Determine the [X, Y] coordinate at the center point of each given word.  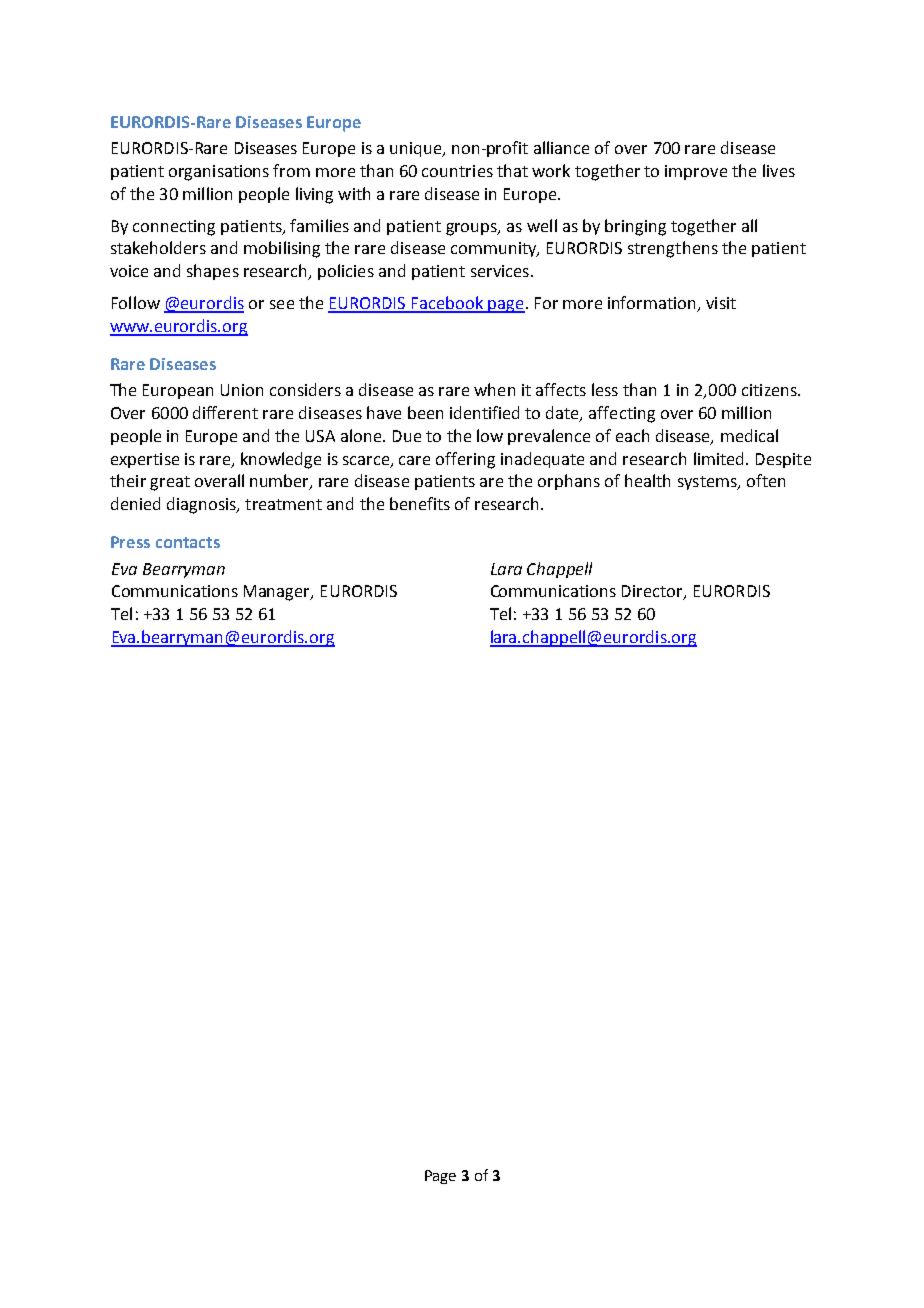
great [170, 483]
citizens [770, 390]
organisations [219, 173]
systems [708, 483]
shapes [213, 272]
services [500, 271]
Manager [278, 593]
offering [465, 460]
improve [696, 172]
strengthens [673, 249]
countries [457, 171]
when [494, 389]
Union [242, 390]
